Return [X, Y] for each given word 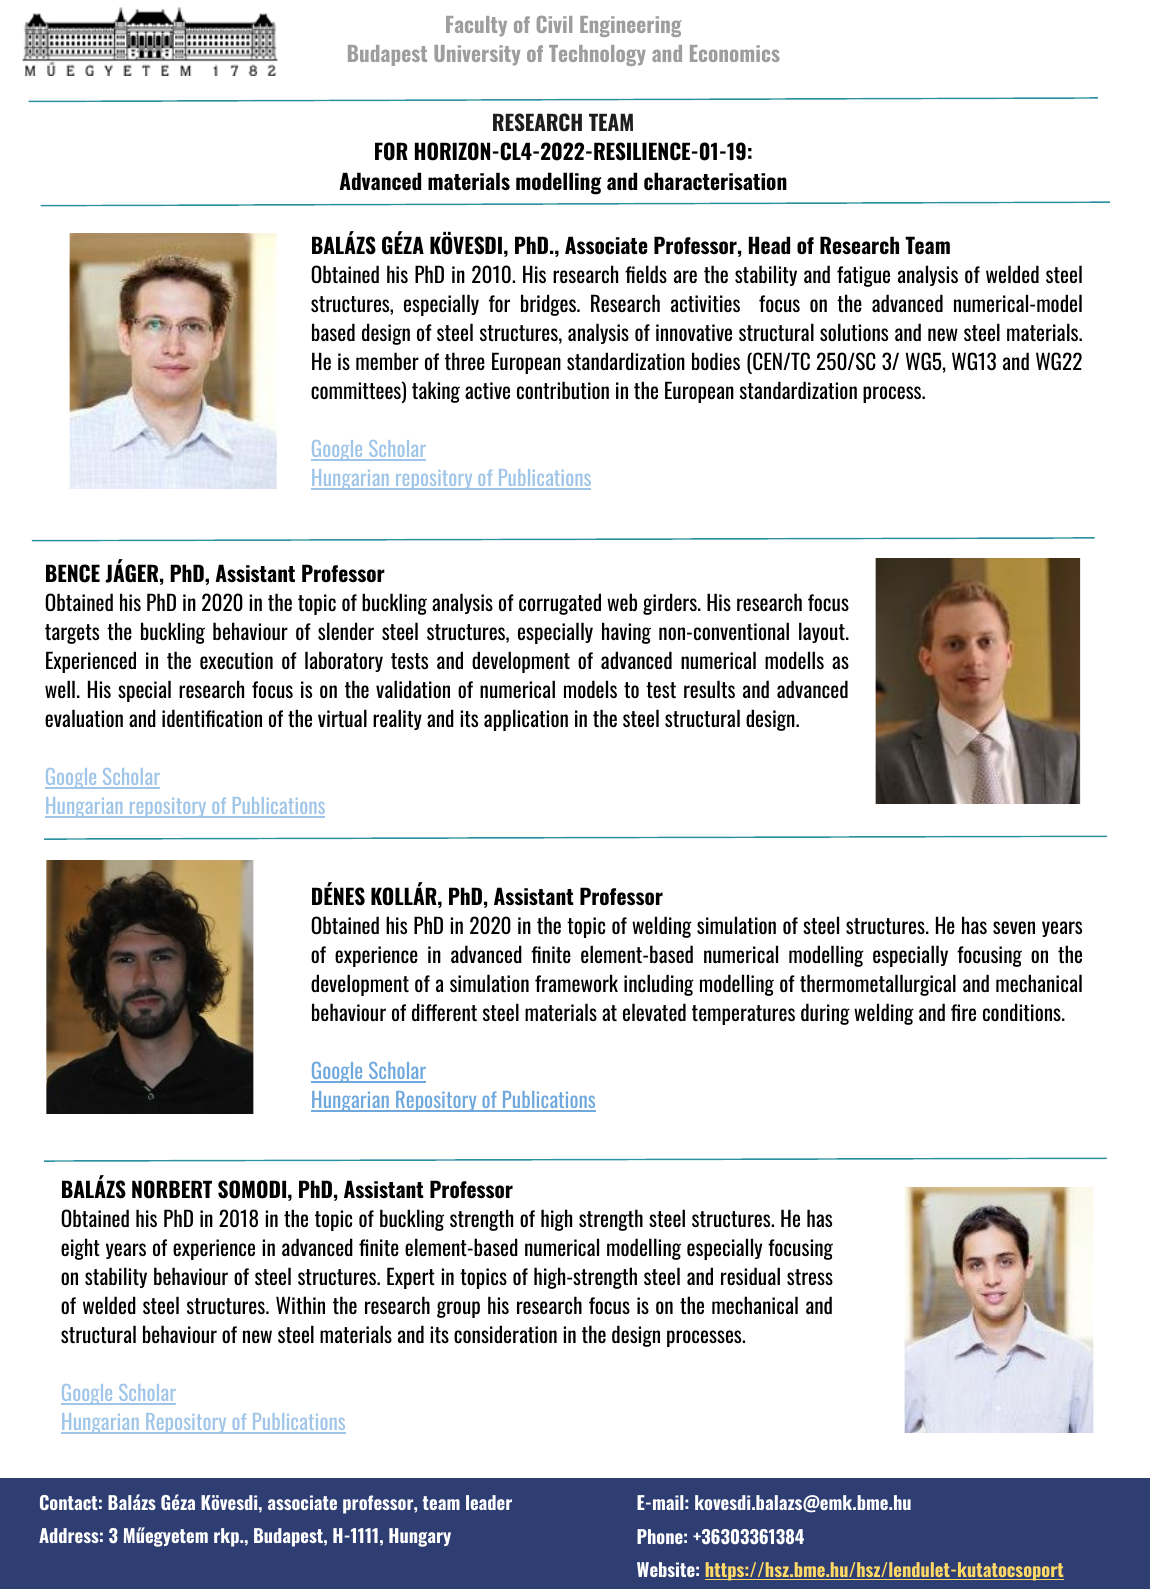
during [825, 1014]
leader [489, 1502]
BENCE [73, 573]
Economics [735, 53]
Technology [597, 55]
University [477, 55]
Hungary [420, 1537]
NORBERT [172, 1189]
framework [576, 983]
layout [823, 632]
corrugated [560, 604]
